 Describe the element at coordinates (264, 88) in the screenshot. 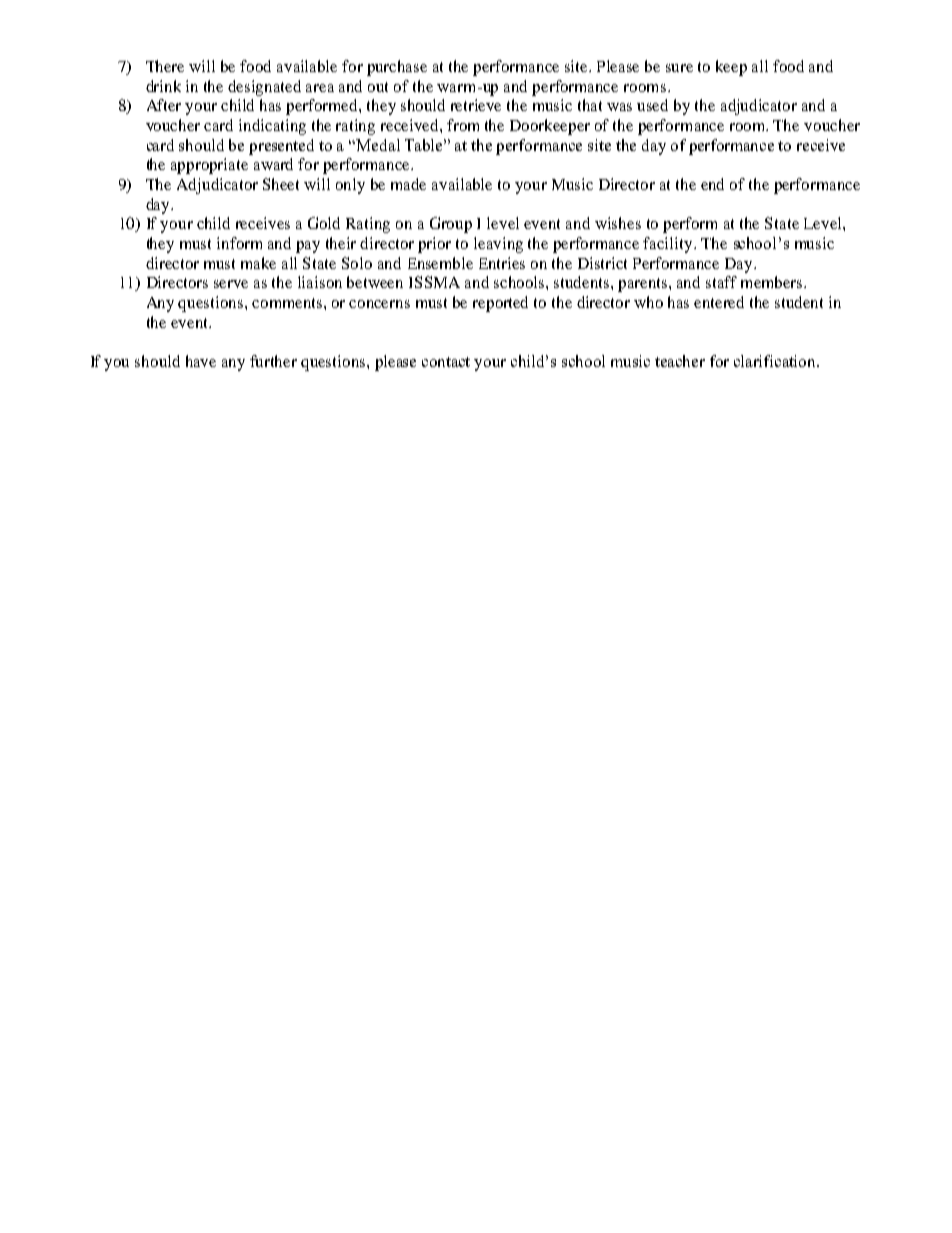

I see `designated` at that location.
